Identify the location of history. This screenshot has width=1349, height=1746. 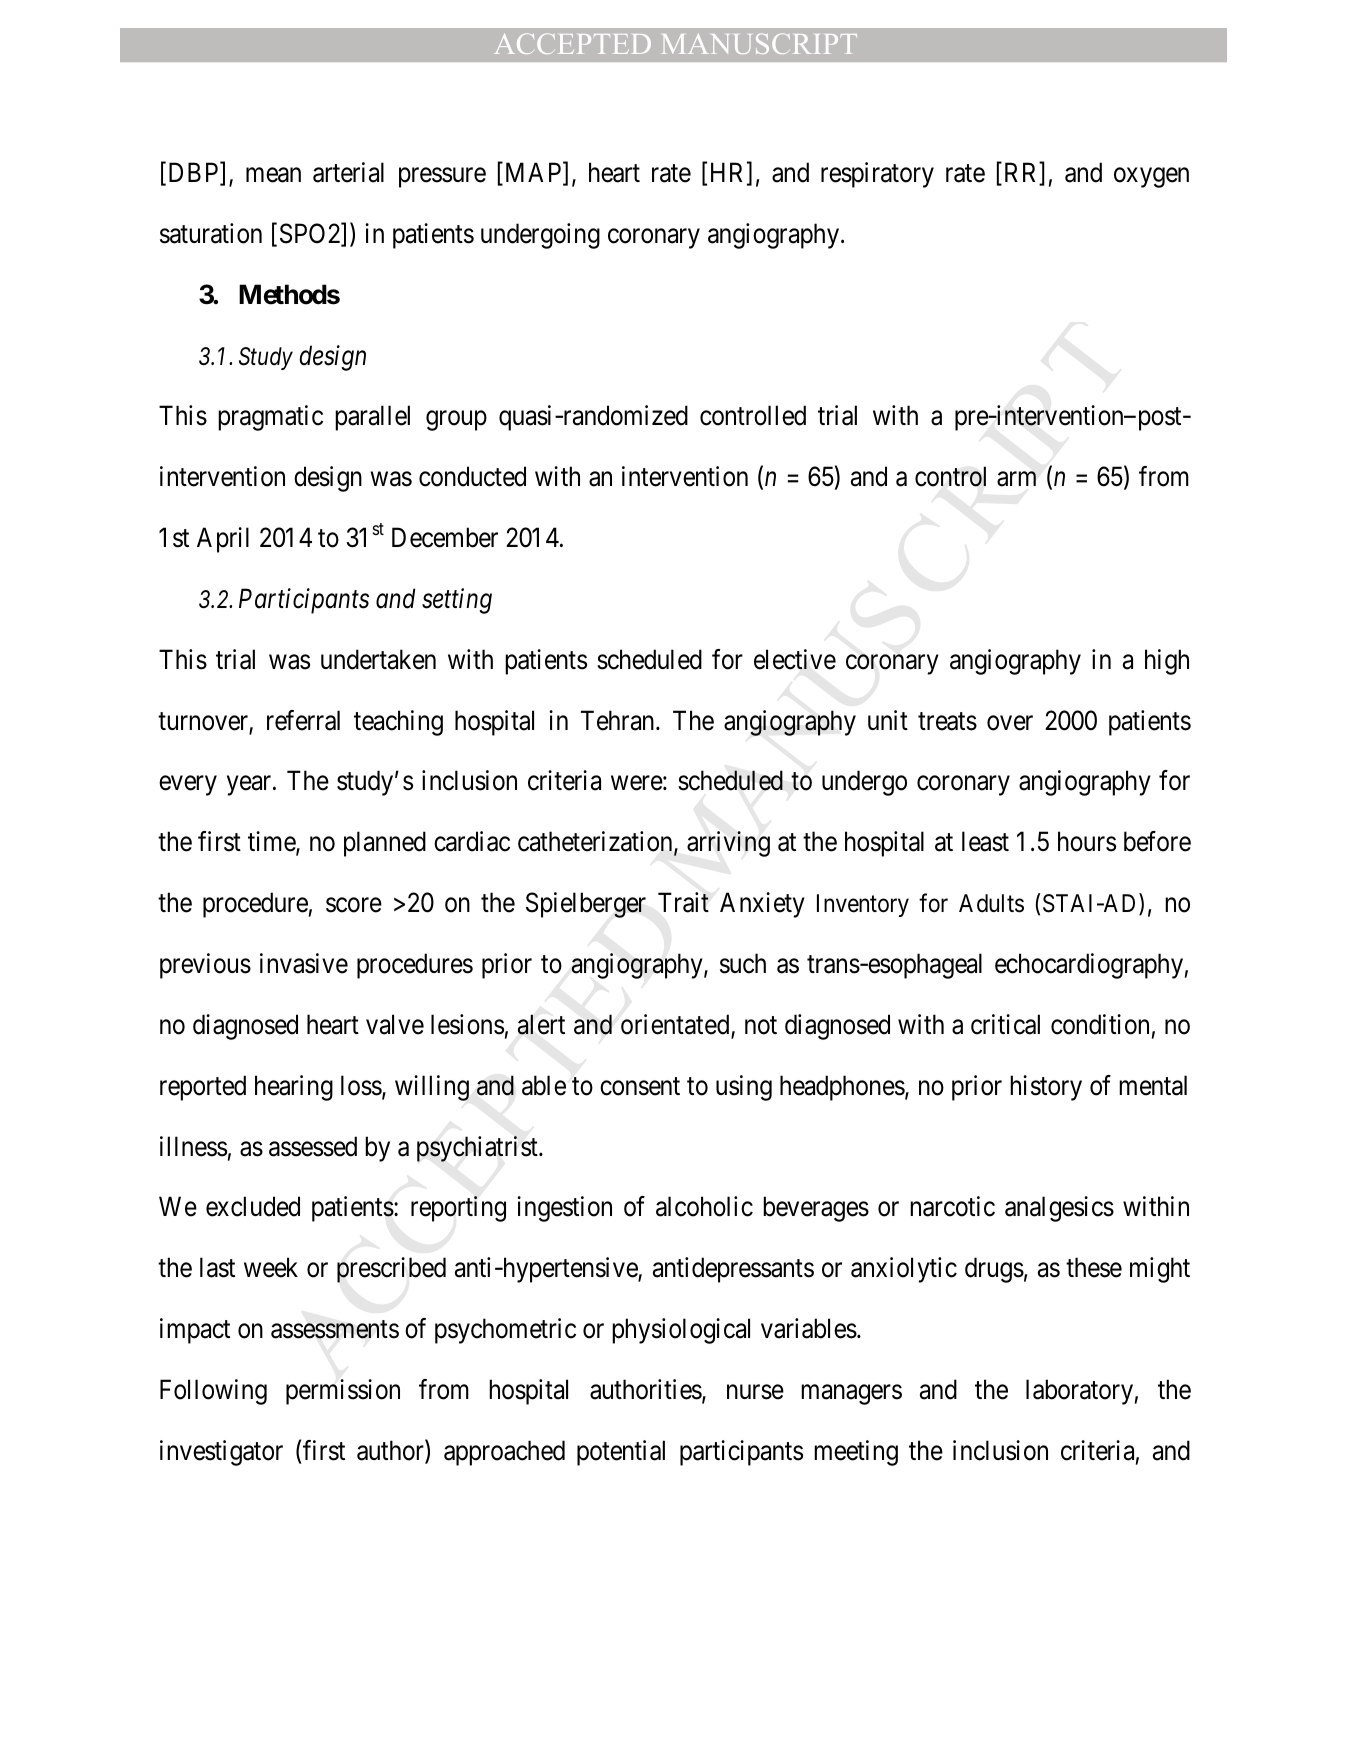
(1046, 1088).
